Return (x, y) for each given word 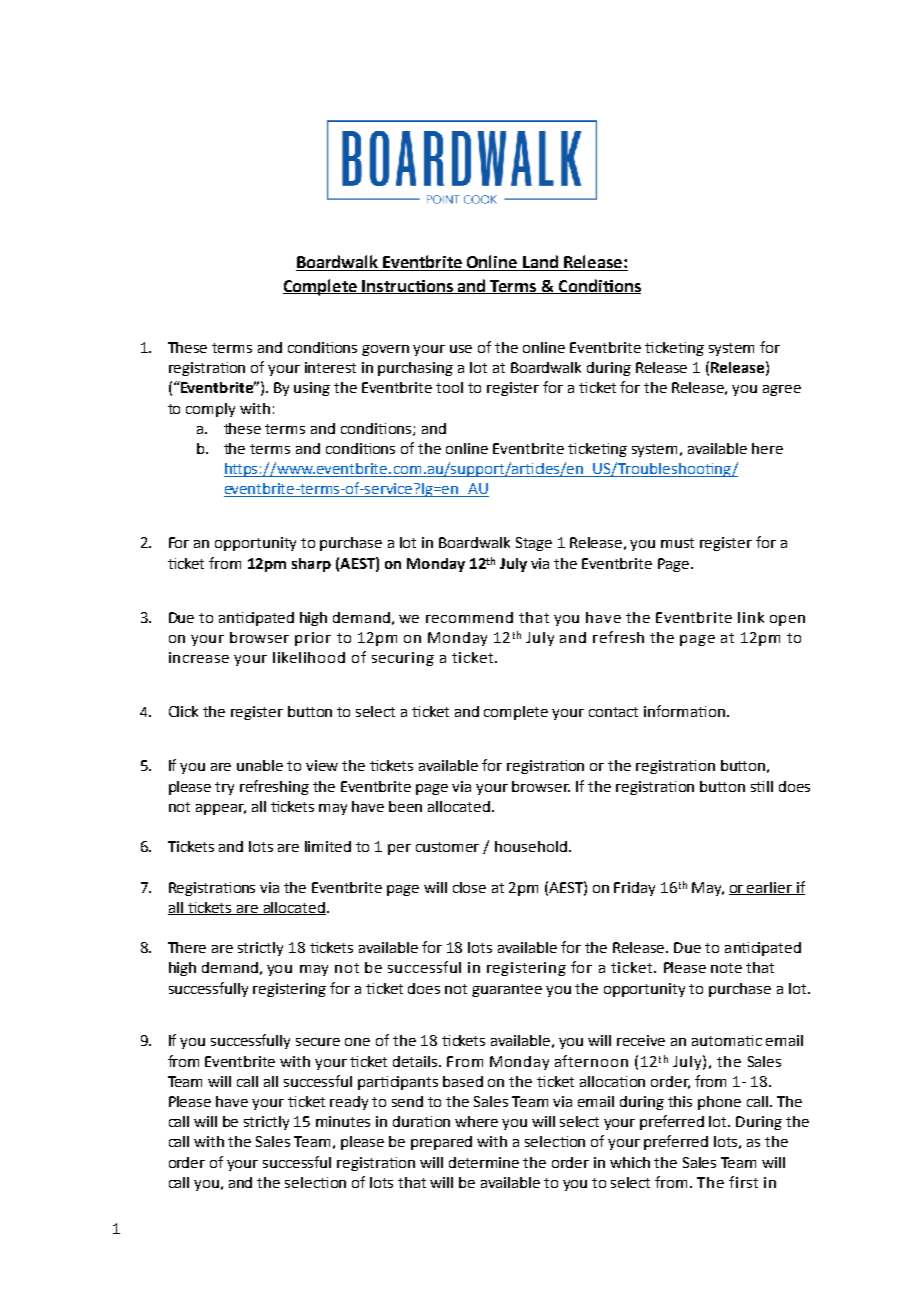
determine (484, 1162)
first (743, 1182)
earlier (770, 888)
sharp (311, 565)
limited (328, 846)
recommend (469, 617)
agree (782, 390)
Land (540, 263)
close (469, 887)
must (677, 543)
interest (330, 367)
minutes (343, 1121)
